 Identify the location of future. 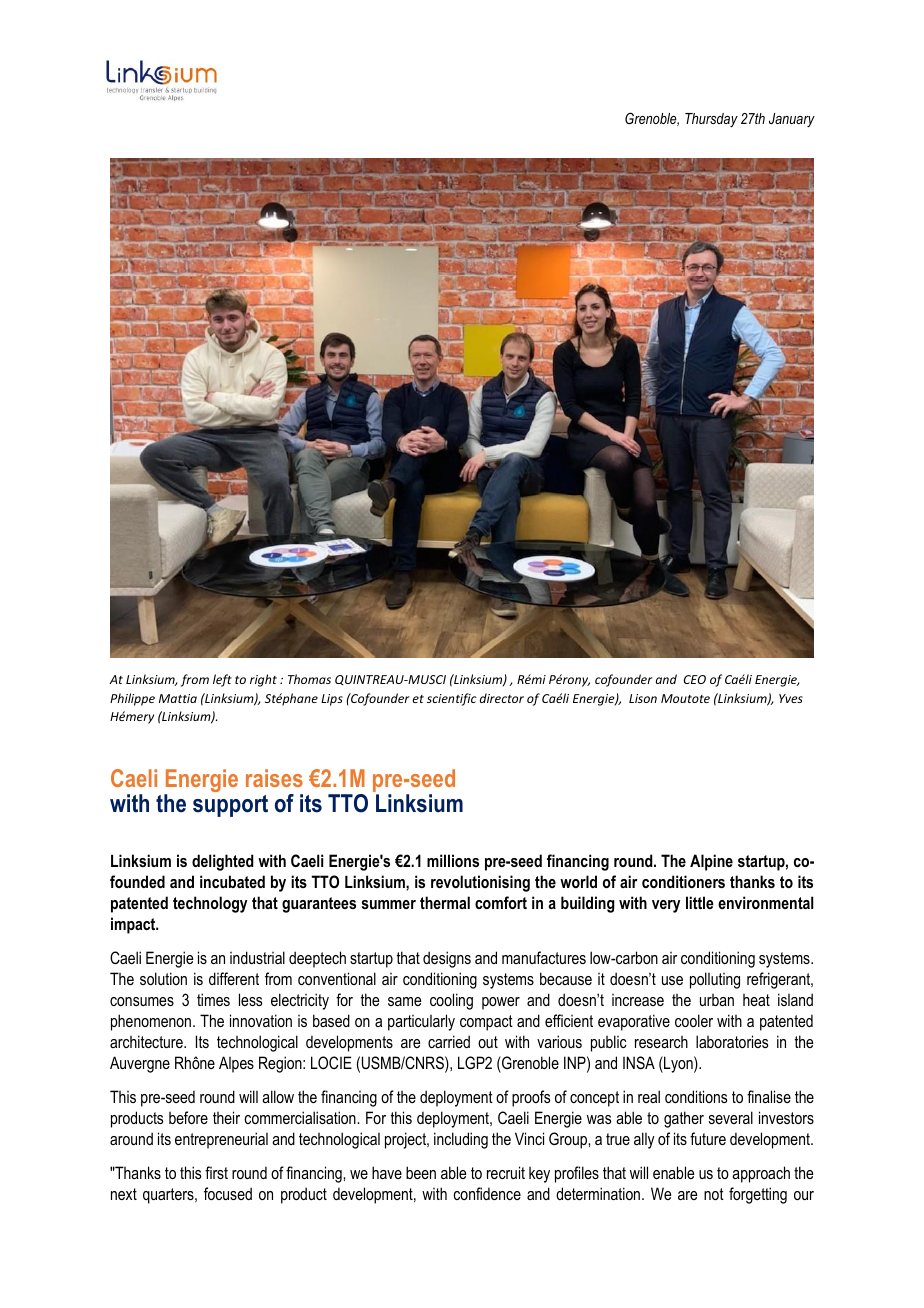
(708, 1138).
